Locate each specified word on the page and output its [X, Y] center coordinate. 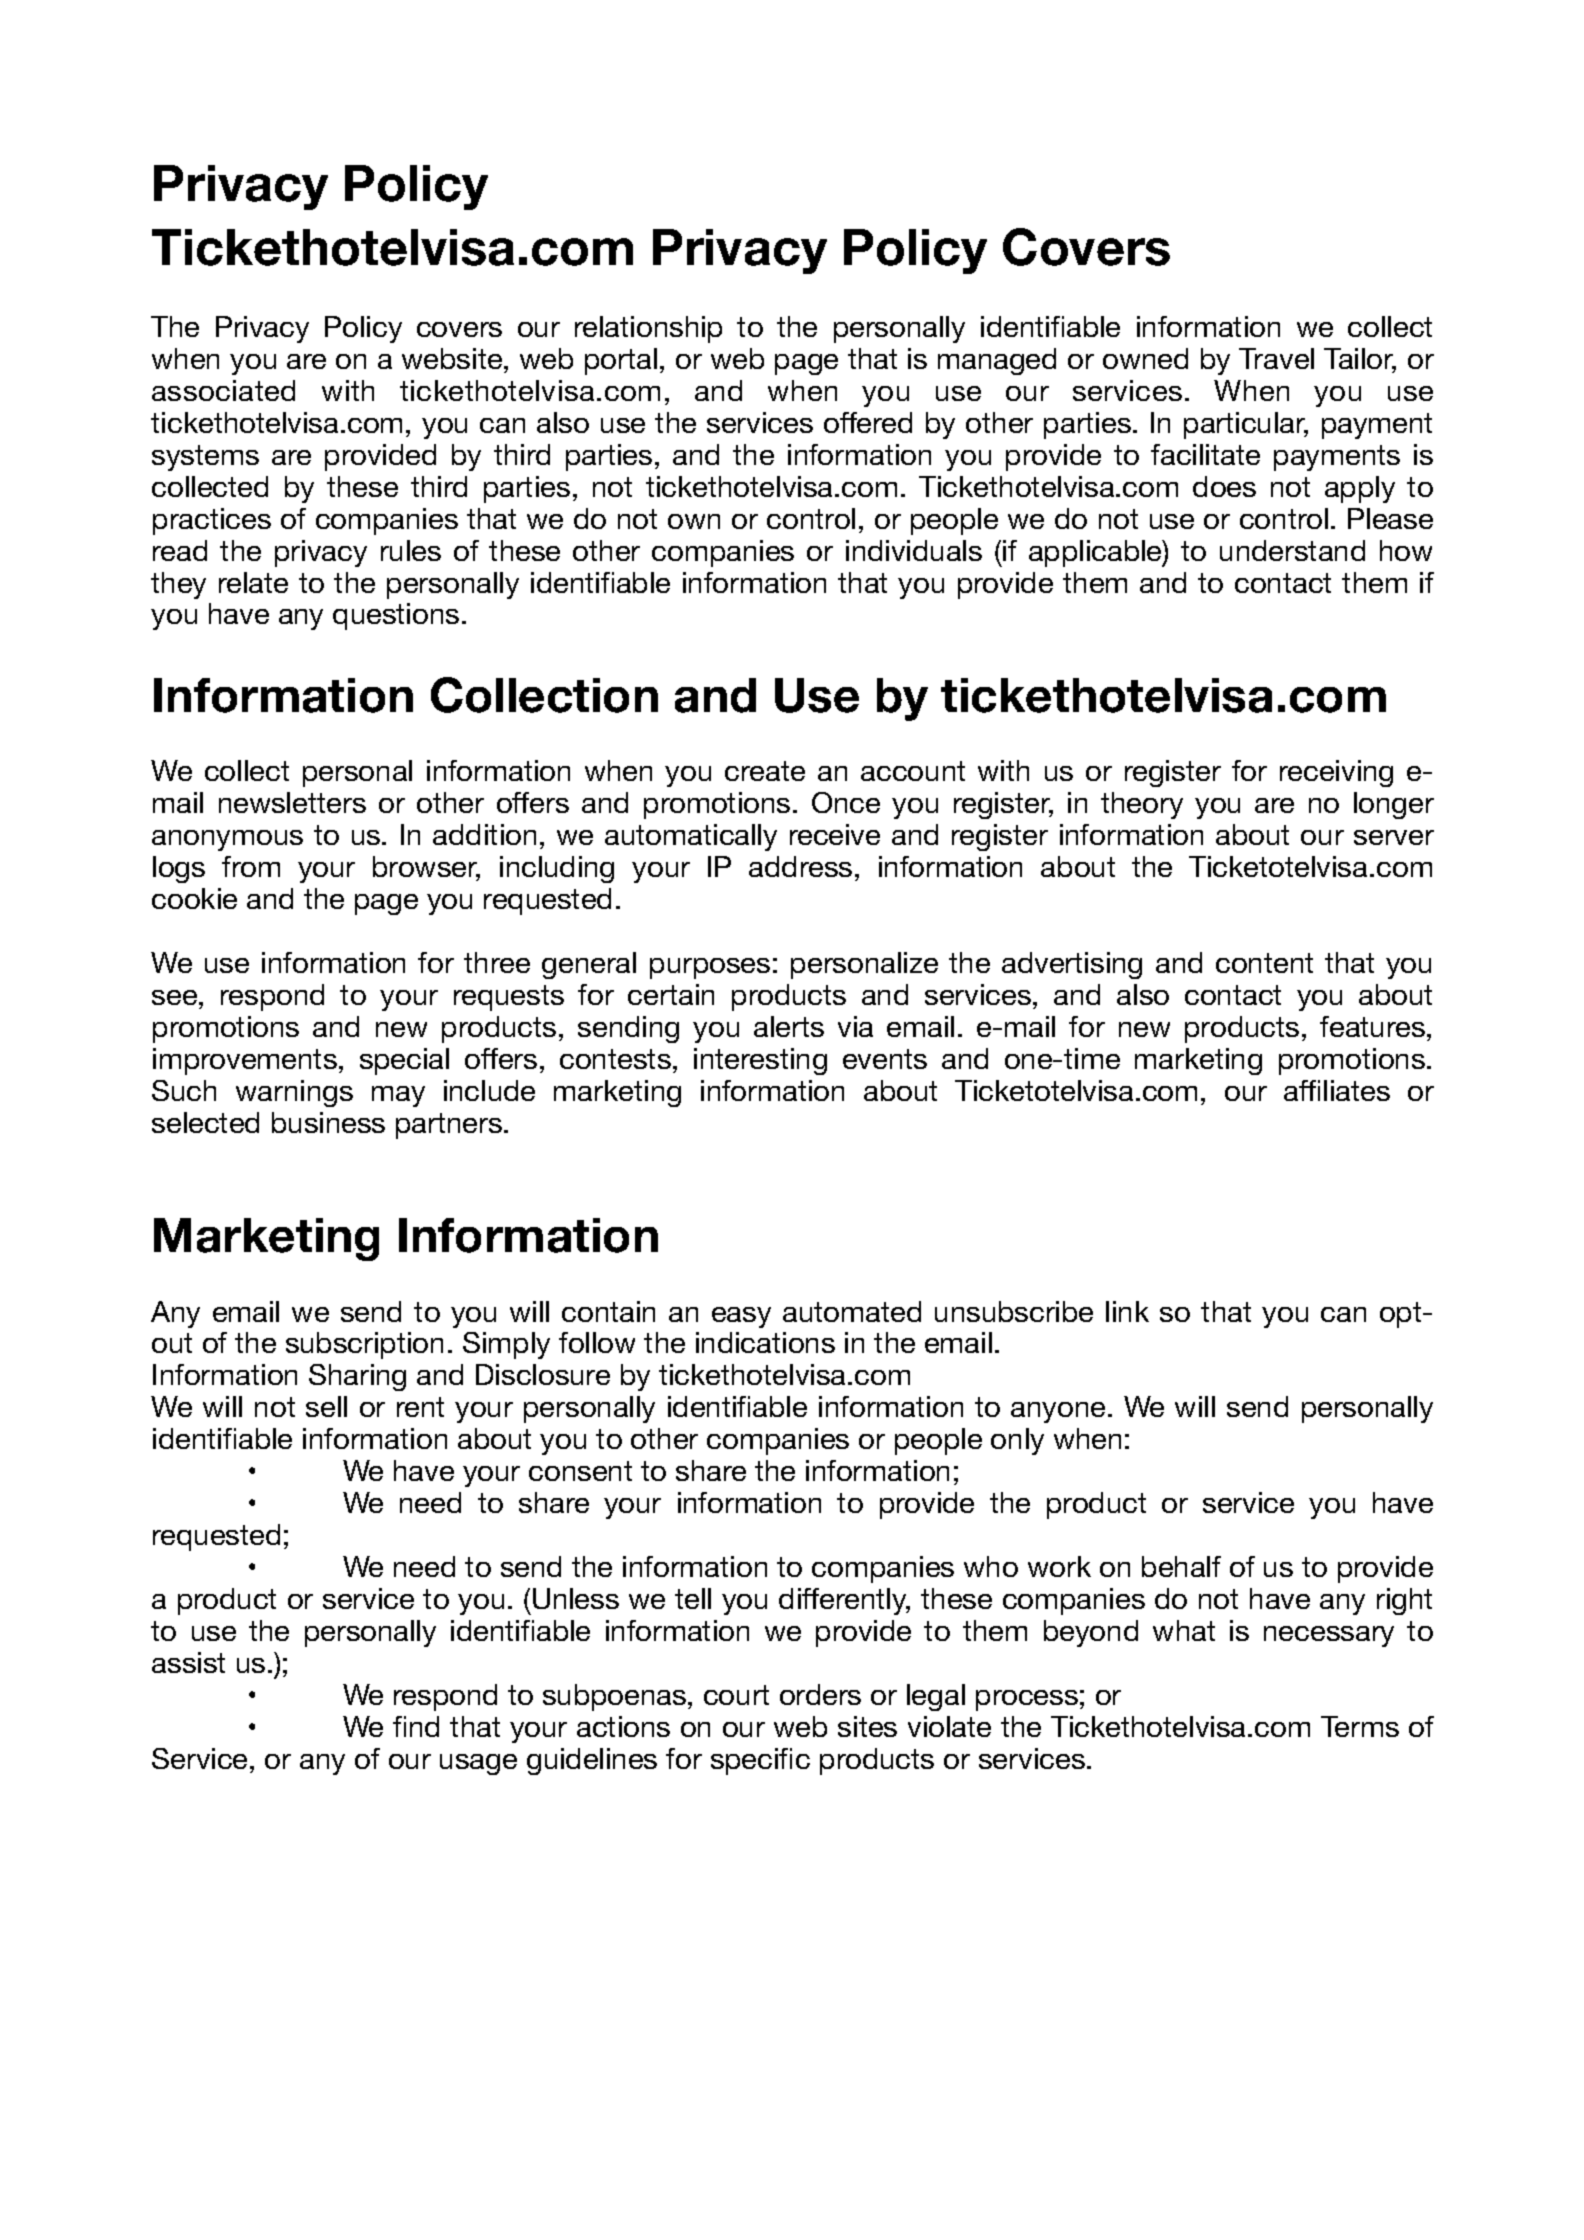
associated [223, 390]
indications [765, 1342]
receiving [1336, 773]
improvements [245, 1061]
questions [396, 616]
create [765, 771]
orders [820, 1694]
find [416, 1726]
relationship [648, 329]
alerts [789, 1026]
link [1127, 1311]
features [1372, 1026]
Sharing [357, 1377]
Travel [1276, 358]
